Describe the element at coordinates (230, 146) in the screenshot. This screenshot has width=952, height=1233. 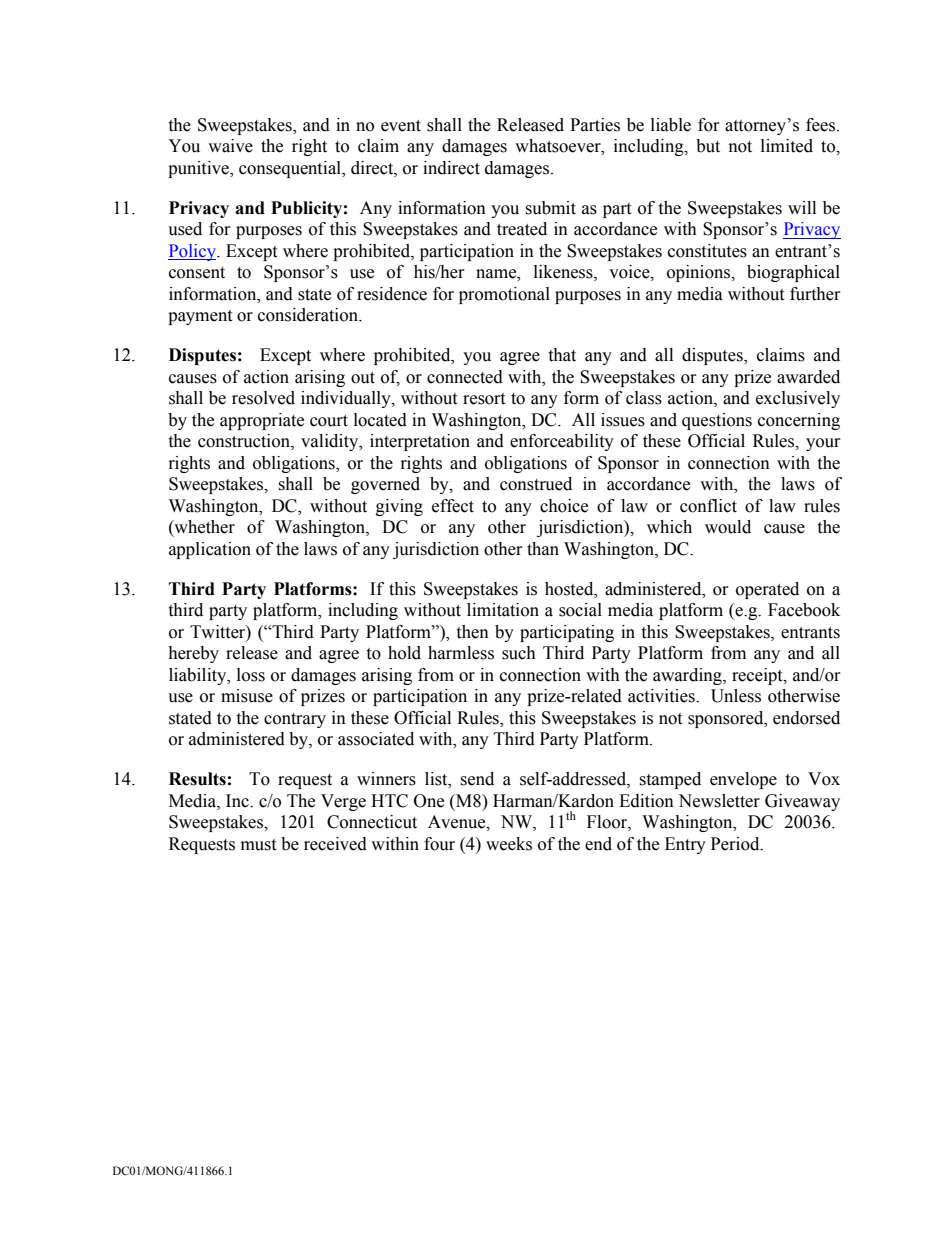
I see `waive` at that location.
